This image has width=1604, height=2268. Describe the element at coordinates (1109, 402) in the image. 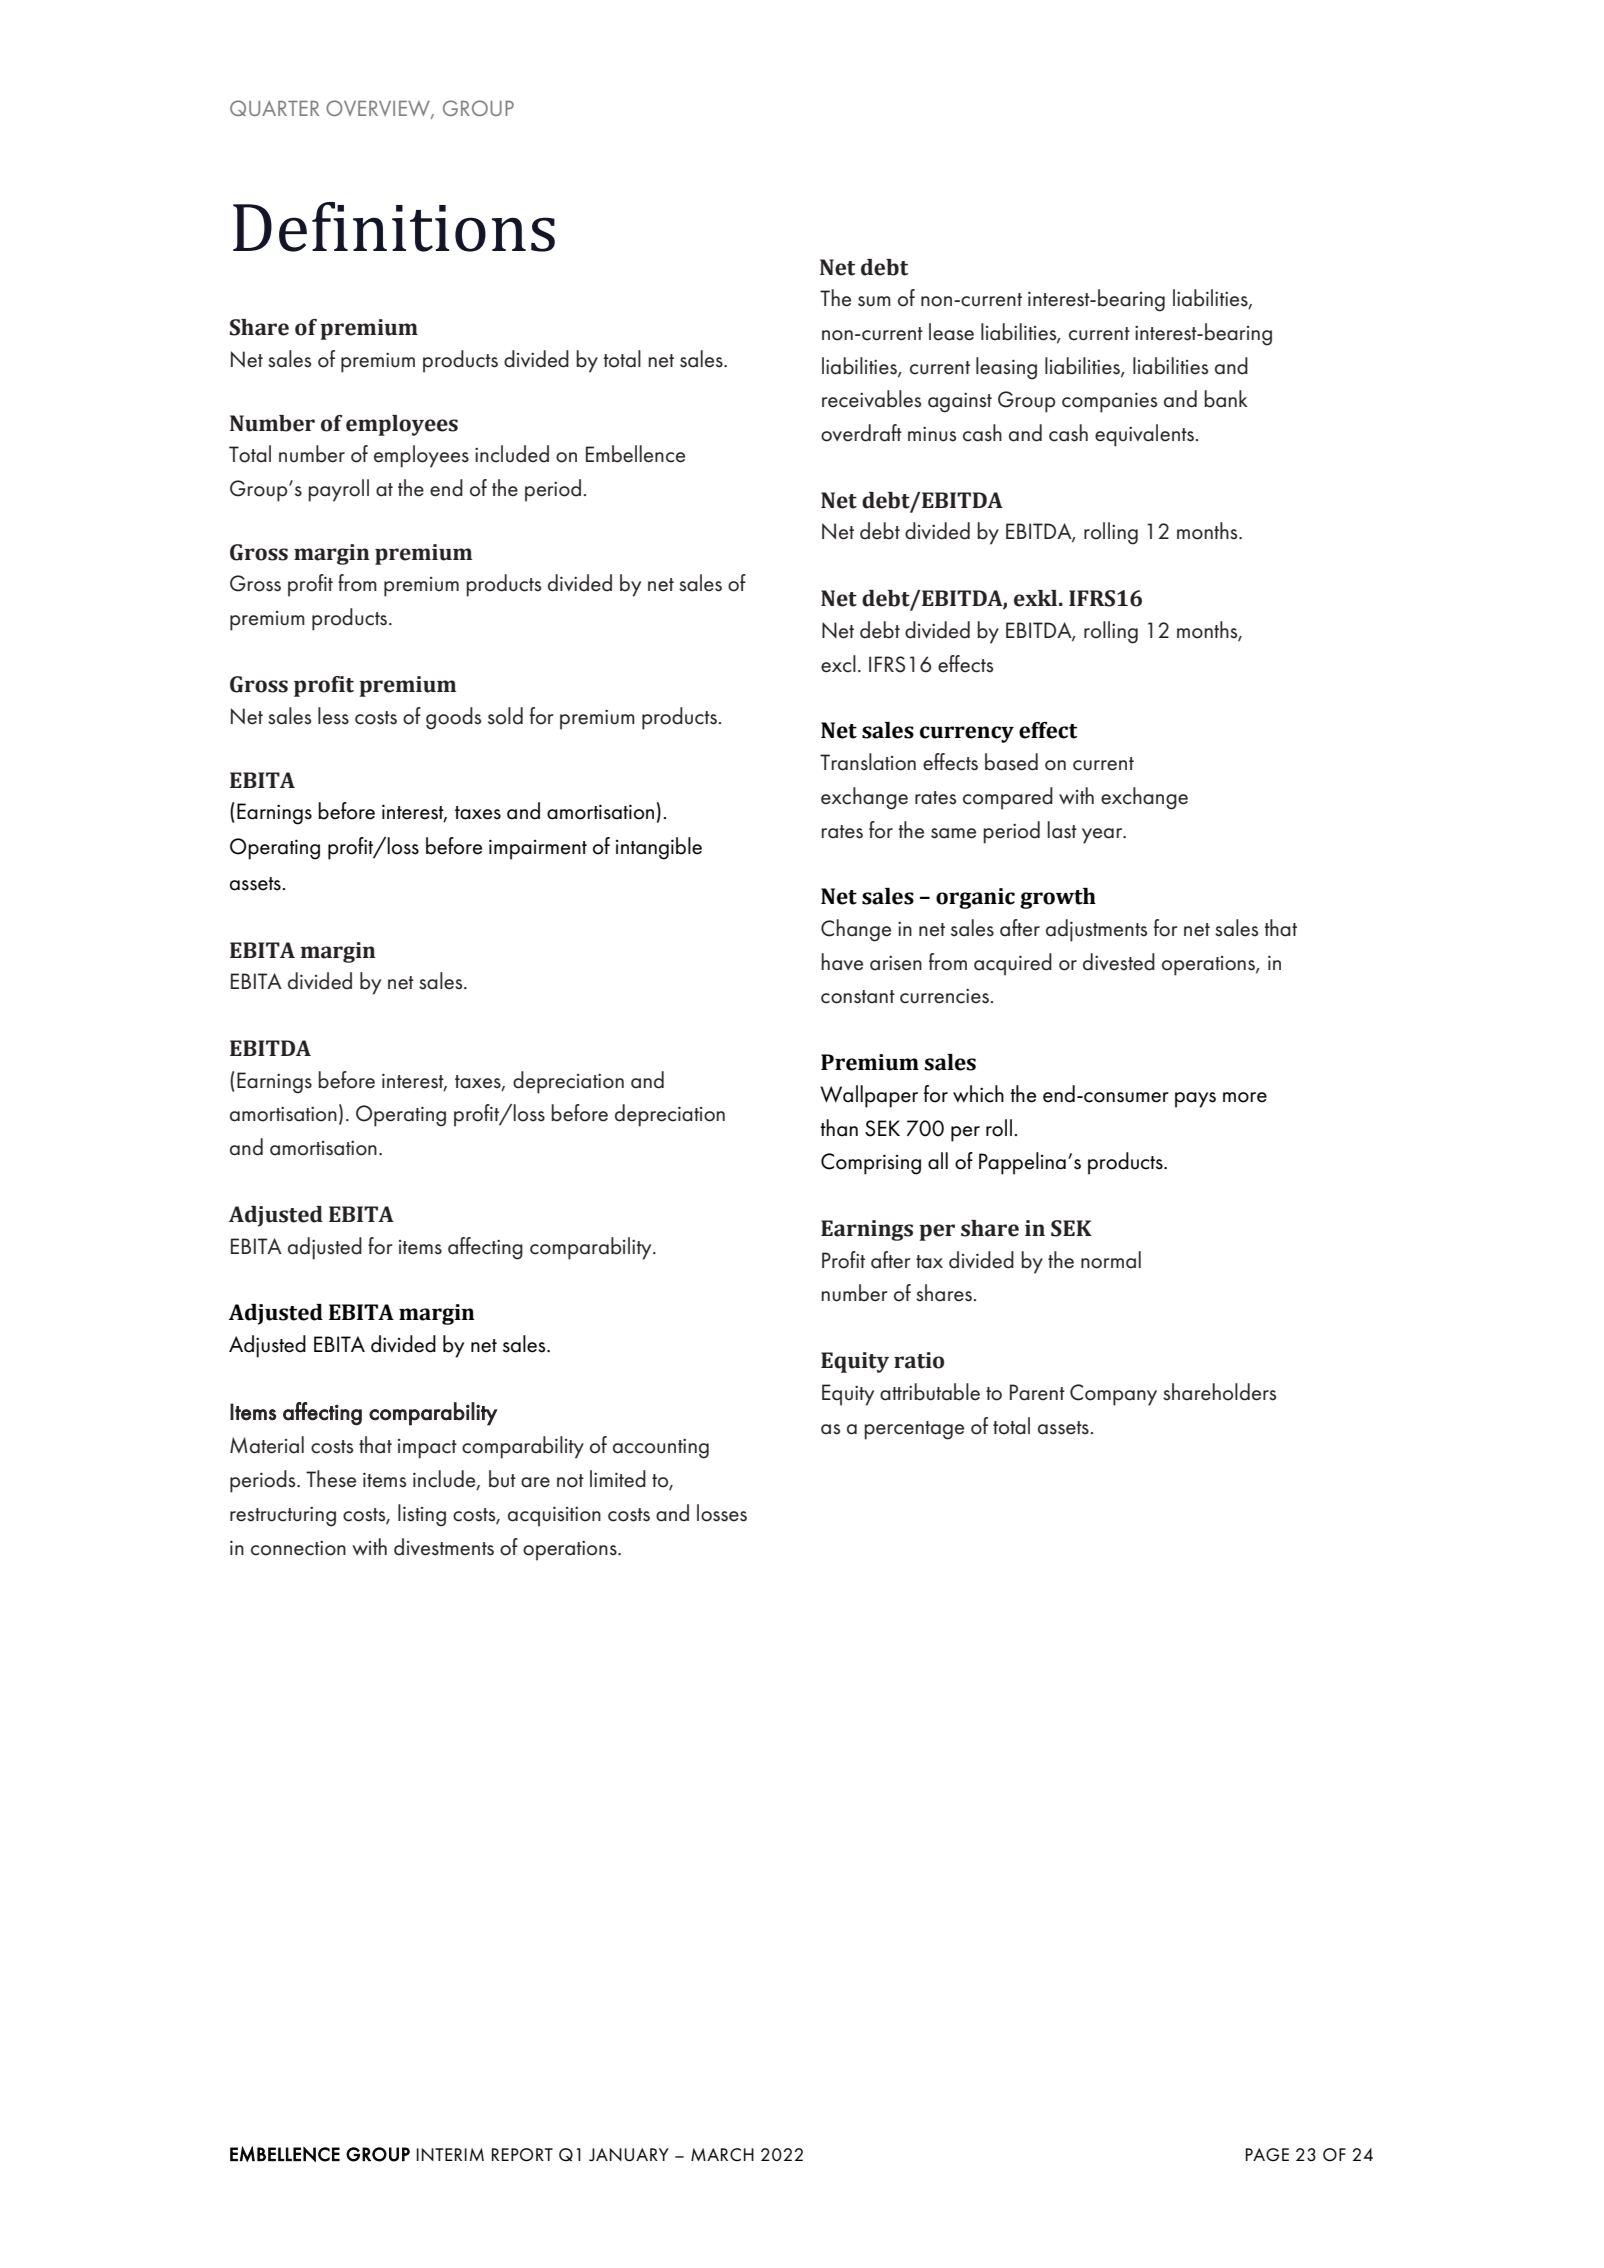

I see `companies` at that location.
